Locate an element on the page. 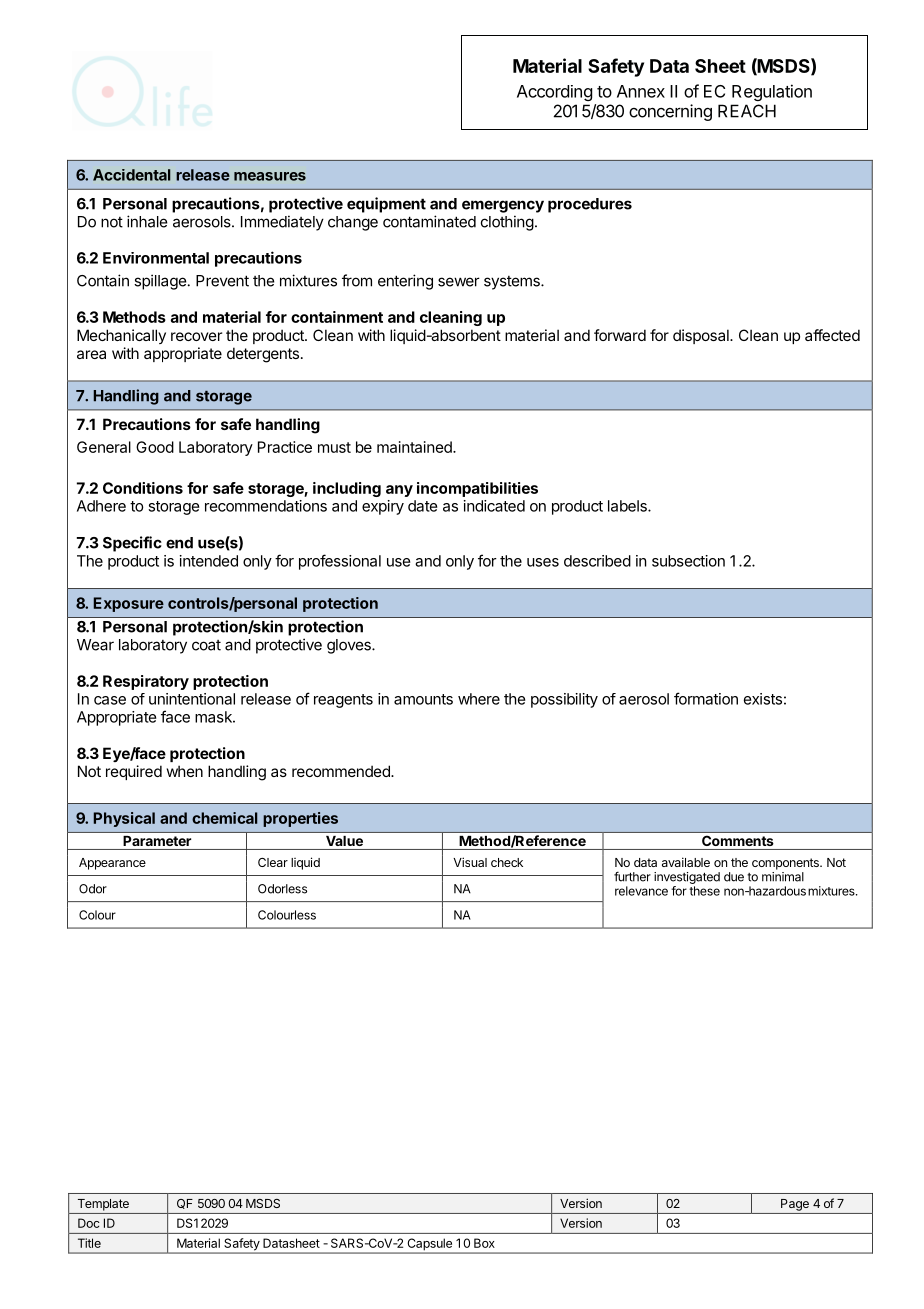 The image size is (924, 1309). Visual is located at coordinates (470, 862).
